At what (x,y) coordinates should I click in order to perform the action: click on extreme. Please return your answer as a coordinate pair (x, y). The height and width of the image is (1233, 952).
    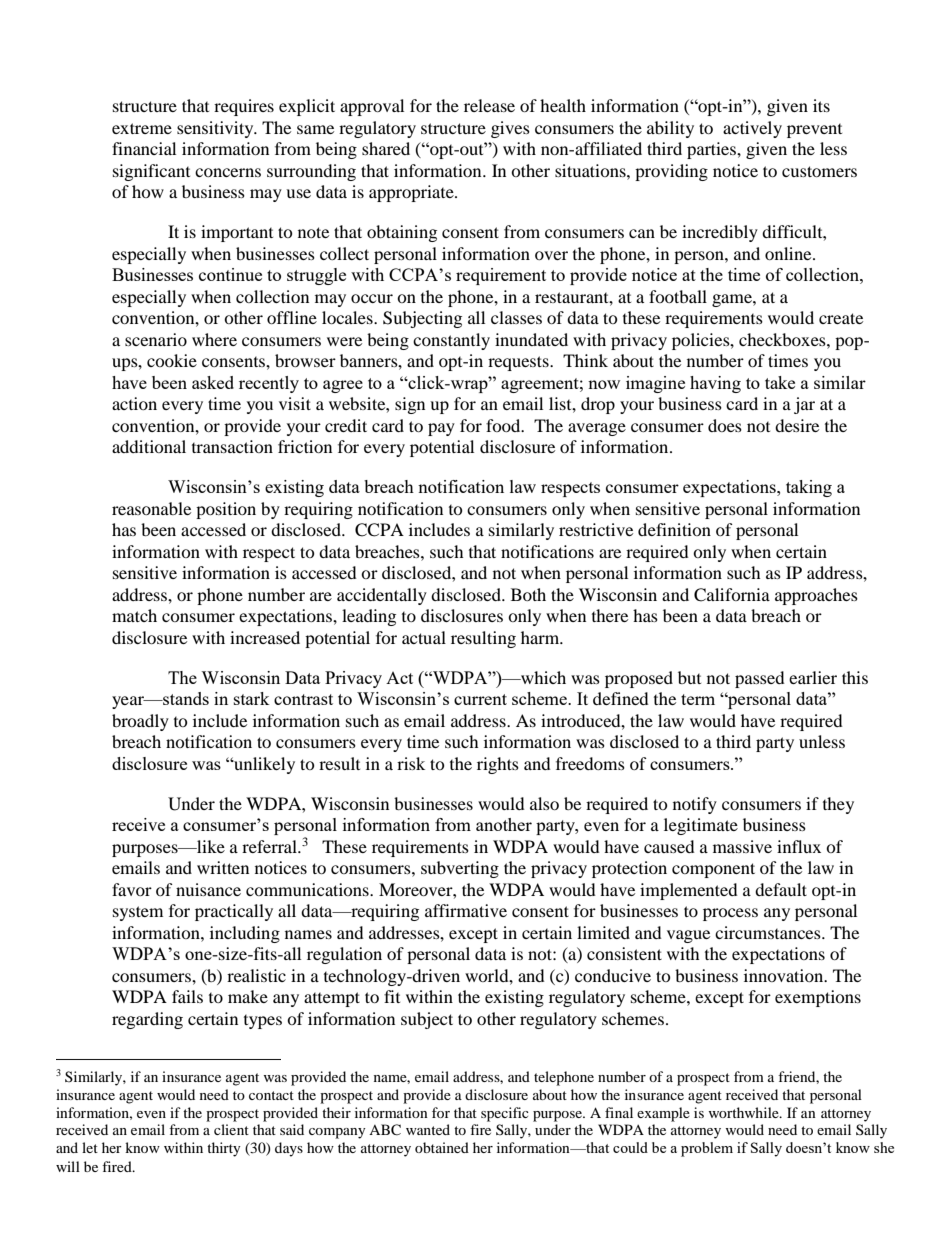
    Looking at the image, I should click on (142, 128).
